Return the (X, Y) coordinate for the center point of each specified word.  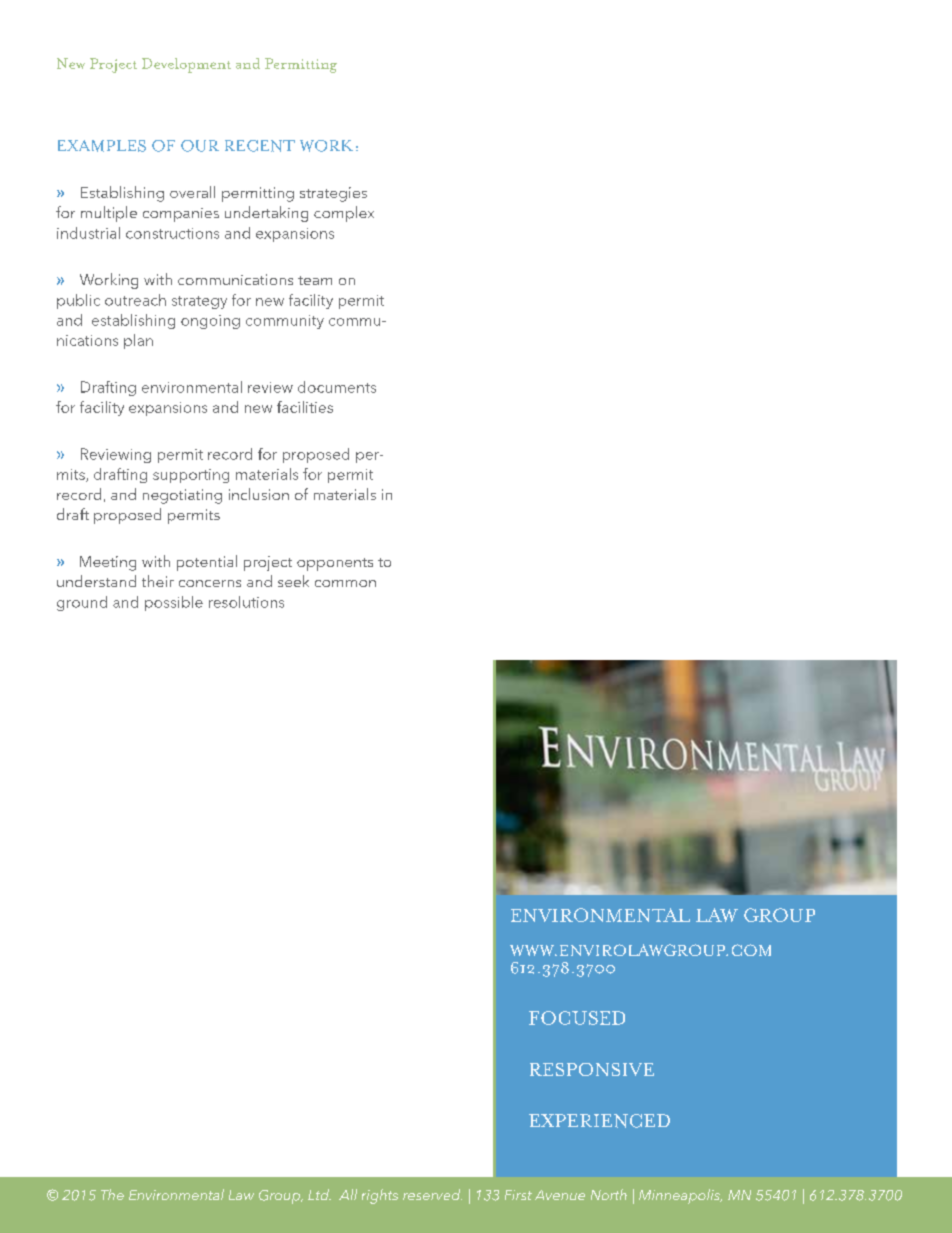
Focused (577, 1018)
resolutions (246, 602)
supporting (191, 476)
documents (337, 387)
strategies (333, 194)
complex (344, 214)
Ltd (319, 1194)
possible (174, 603)
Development (186, 65)
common (345, 583)
